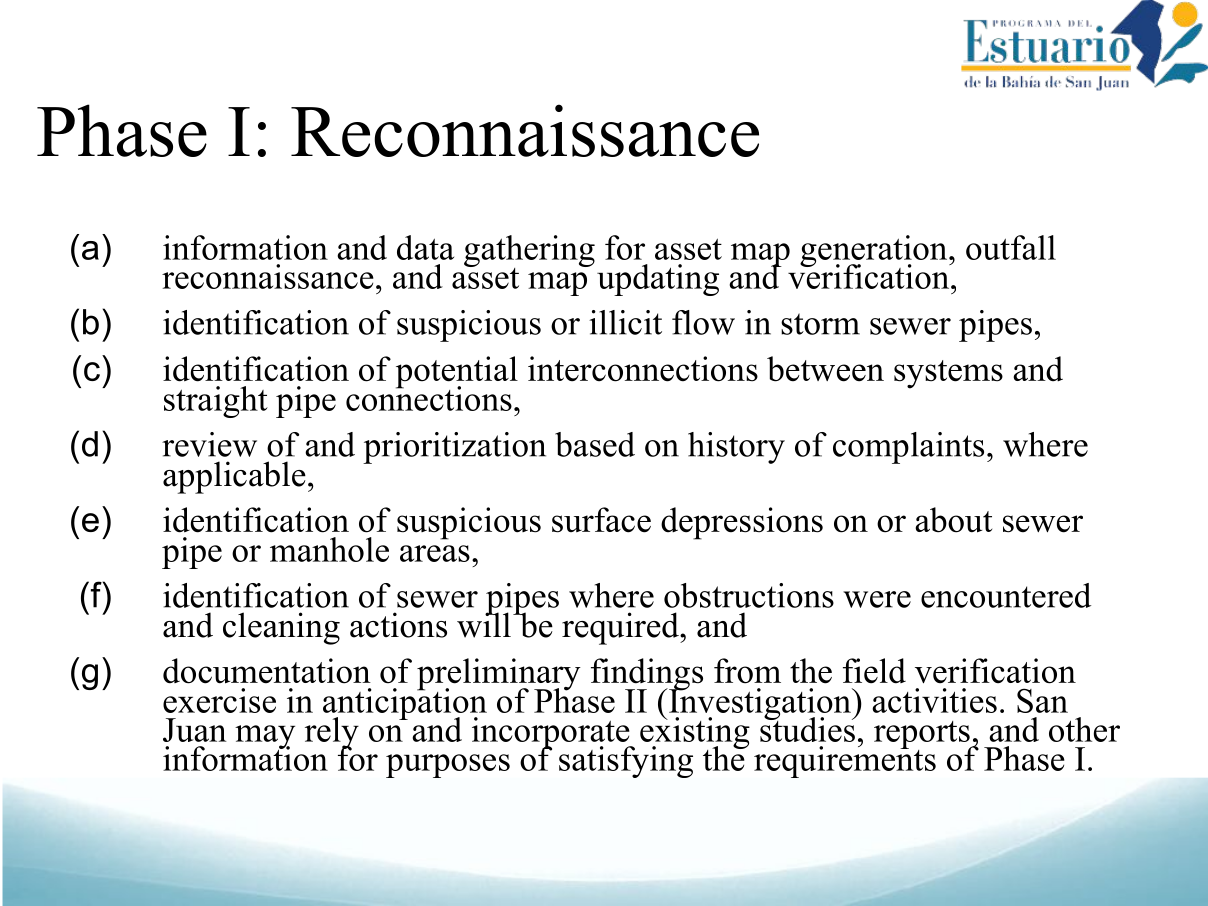  Describe the element at coordinates (658, 280) in the document. I see `updating` at that location.
